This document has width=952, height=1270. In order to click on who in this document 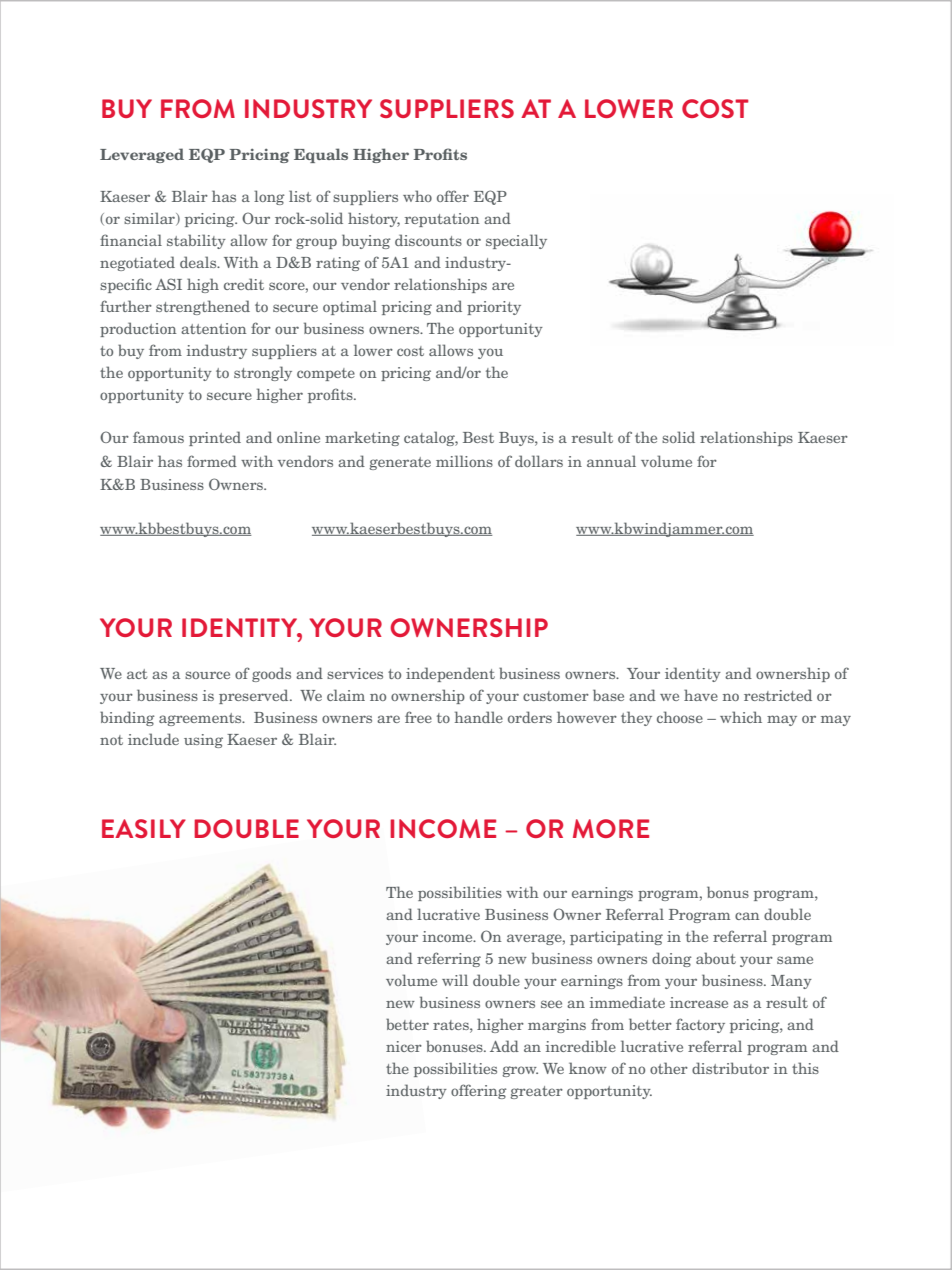, I will do `click(417, 196)`.
